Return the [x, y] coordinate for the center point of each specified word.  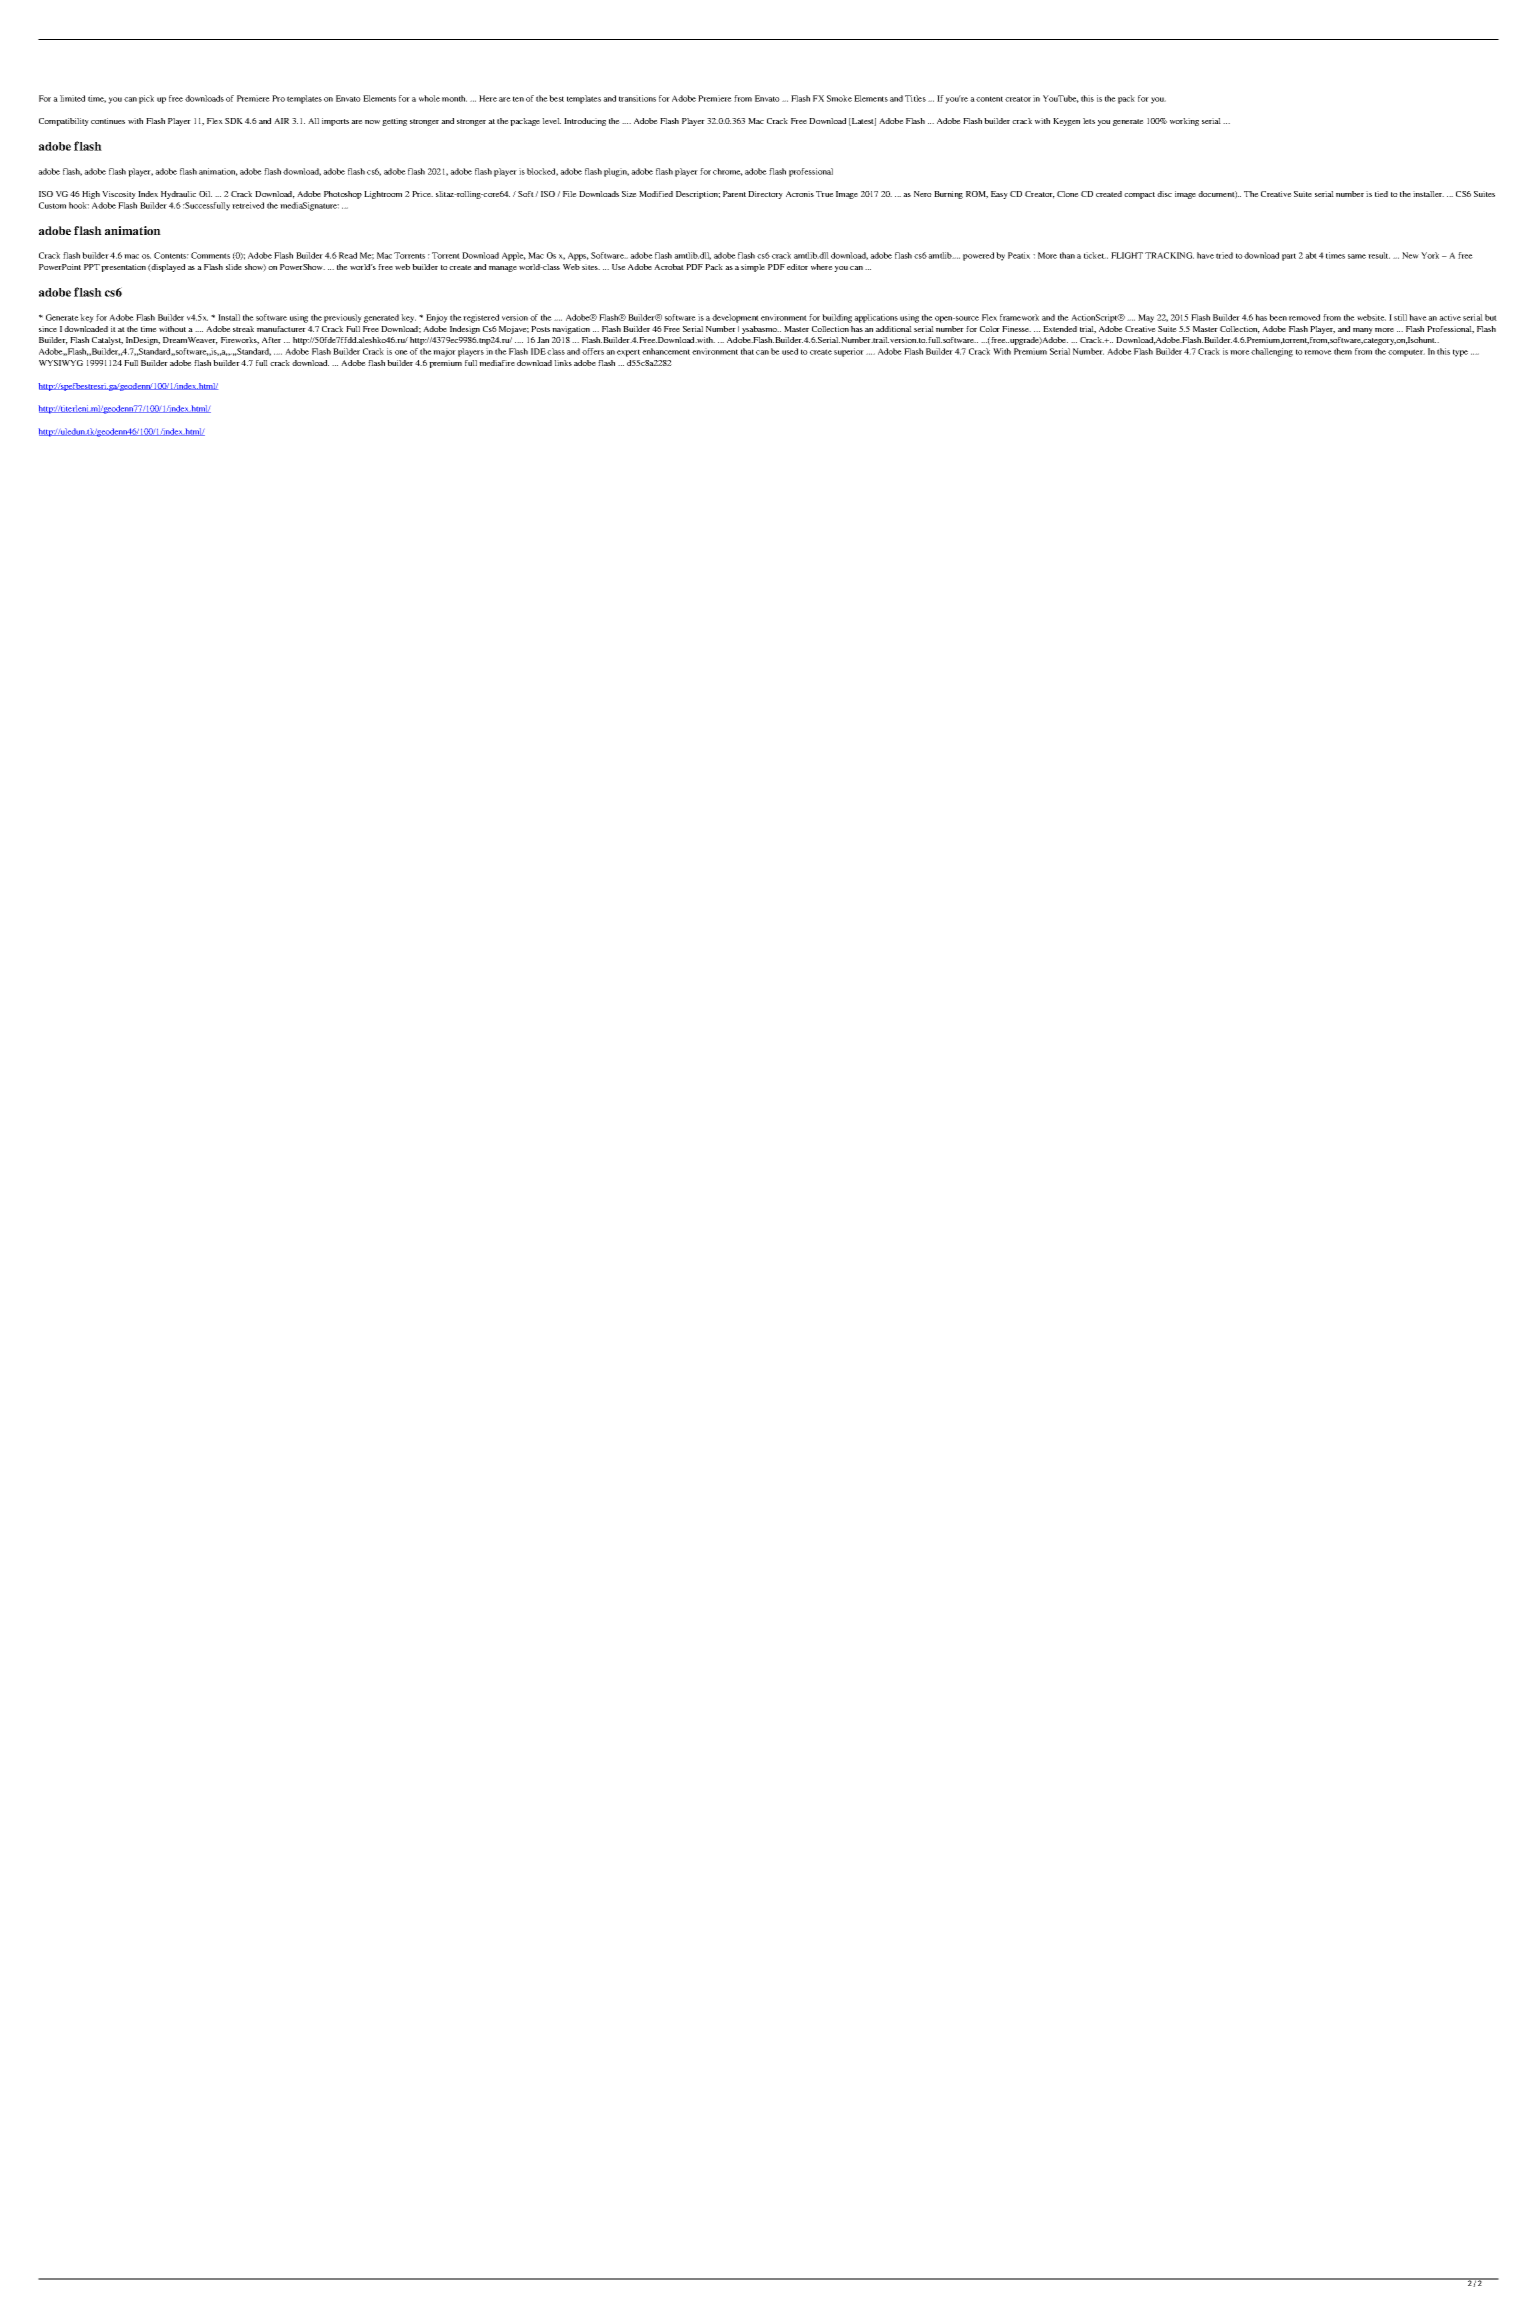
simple [753, 268]
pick [146, 99]
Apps [578, 256]
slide [234, 267]
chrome [728, 172]
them [1343, 351]
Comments [210, 255]
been [1278, 317]
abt [1311, 255]
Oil [205, 194]
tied [1381, 194]
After [271, 340]
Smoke [839, 98]
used [790, 351]
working [1184, 122]
